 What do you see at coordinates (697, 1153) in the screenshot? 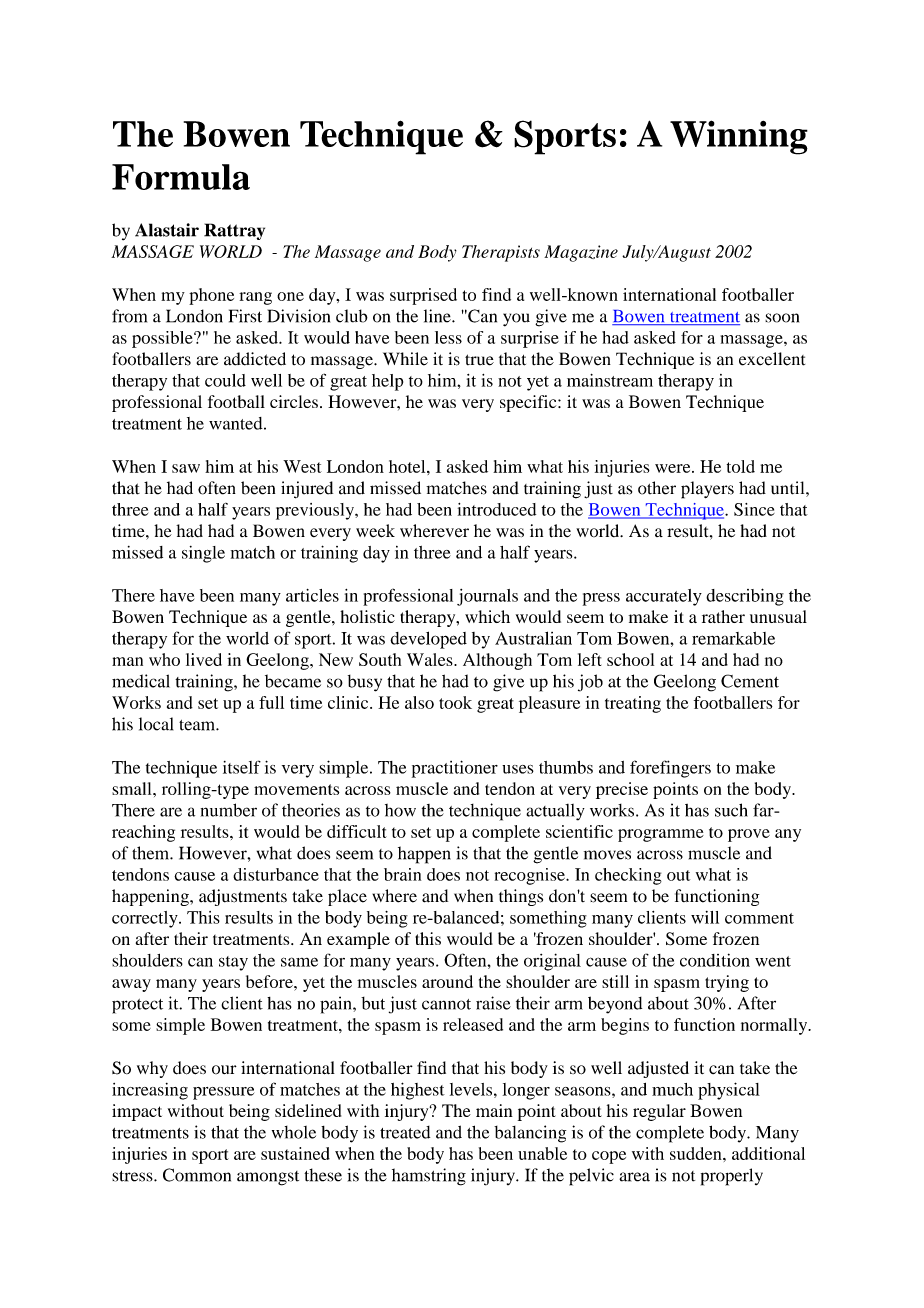
I see `sudden` at bounding box center [697, 1153].
